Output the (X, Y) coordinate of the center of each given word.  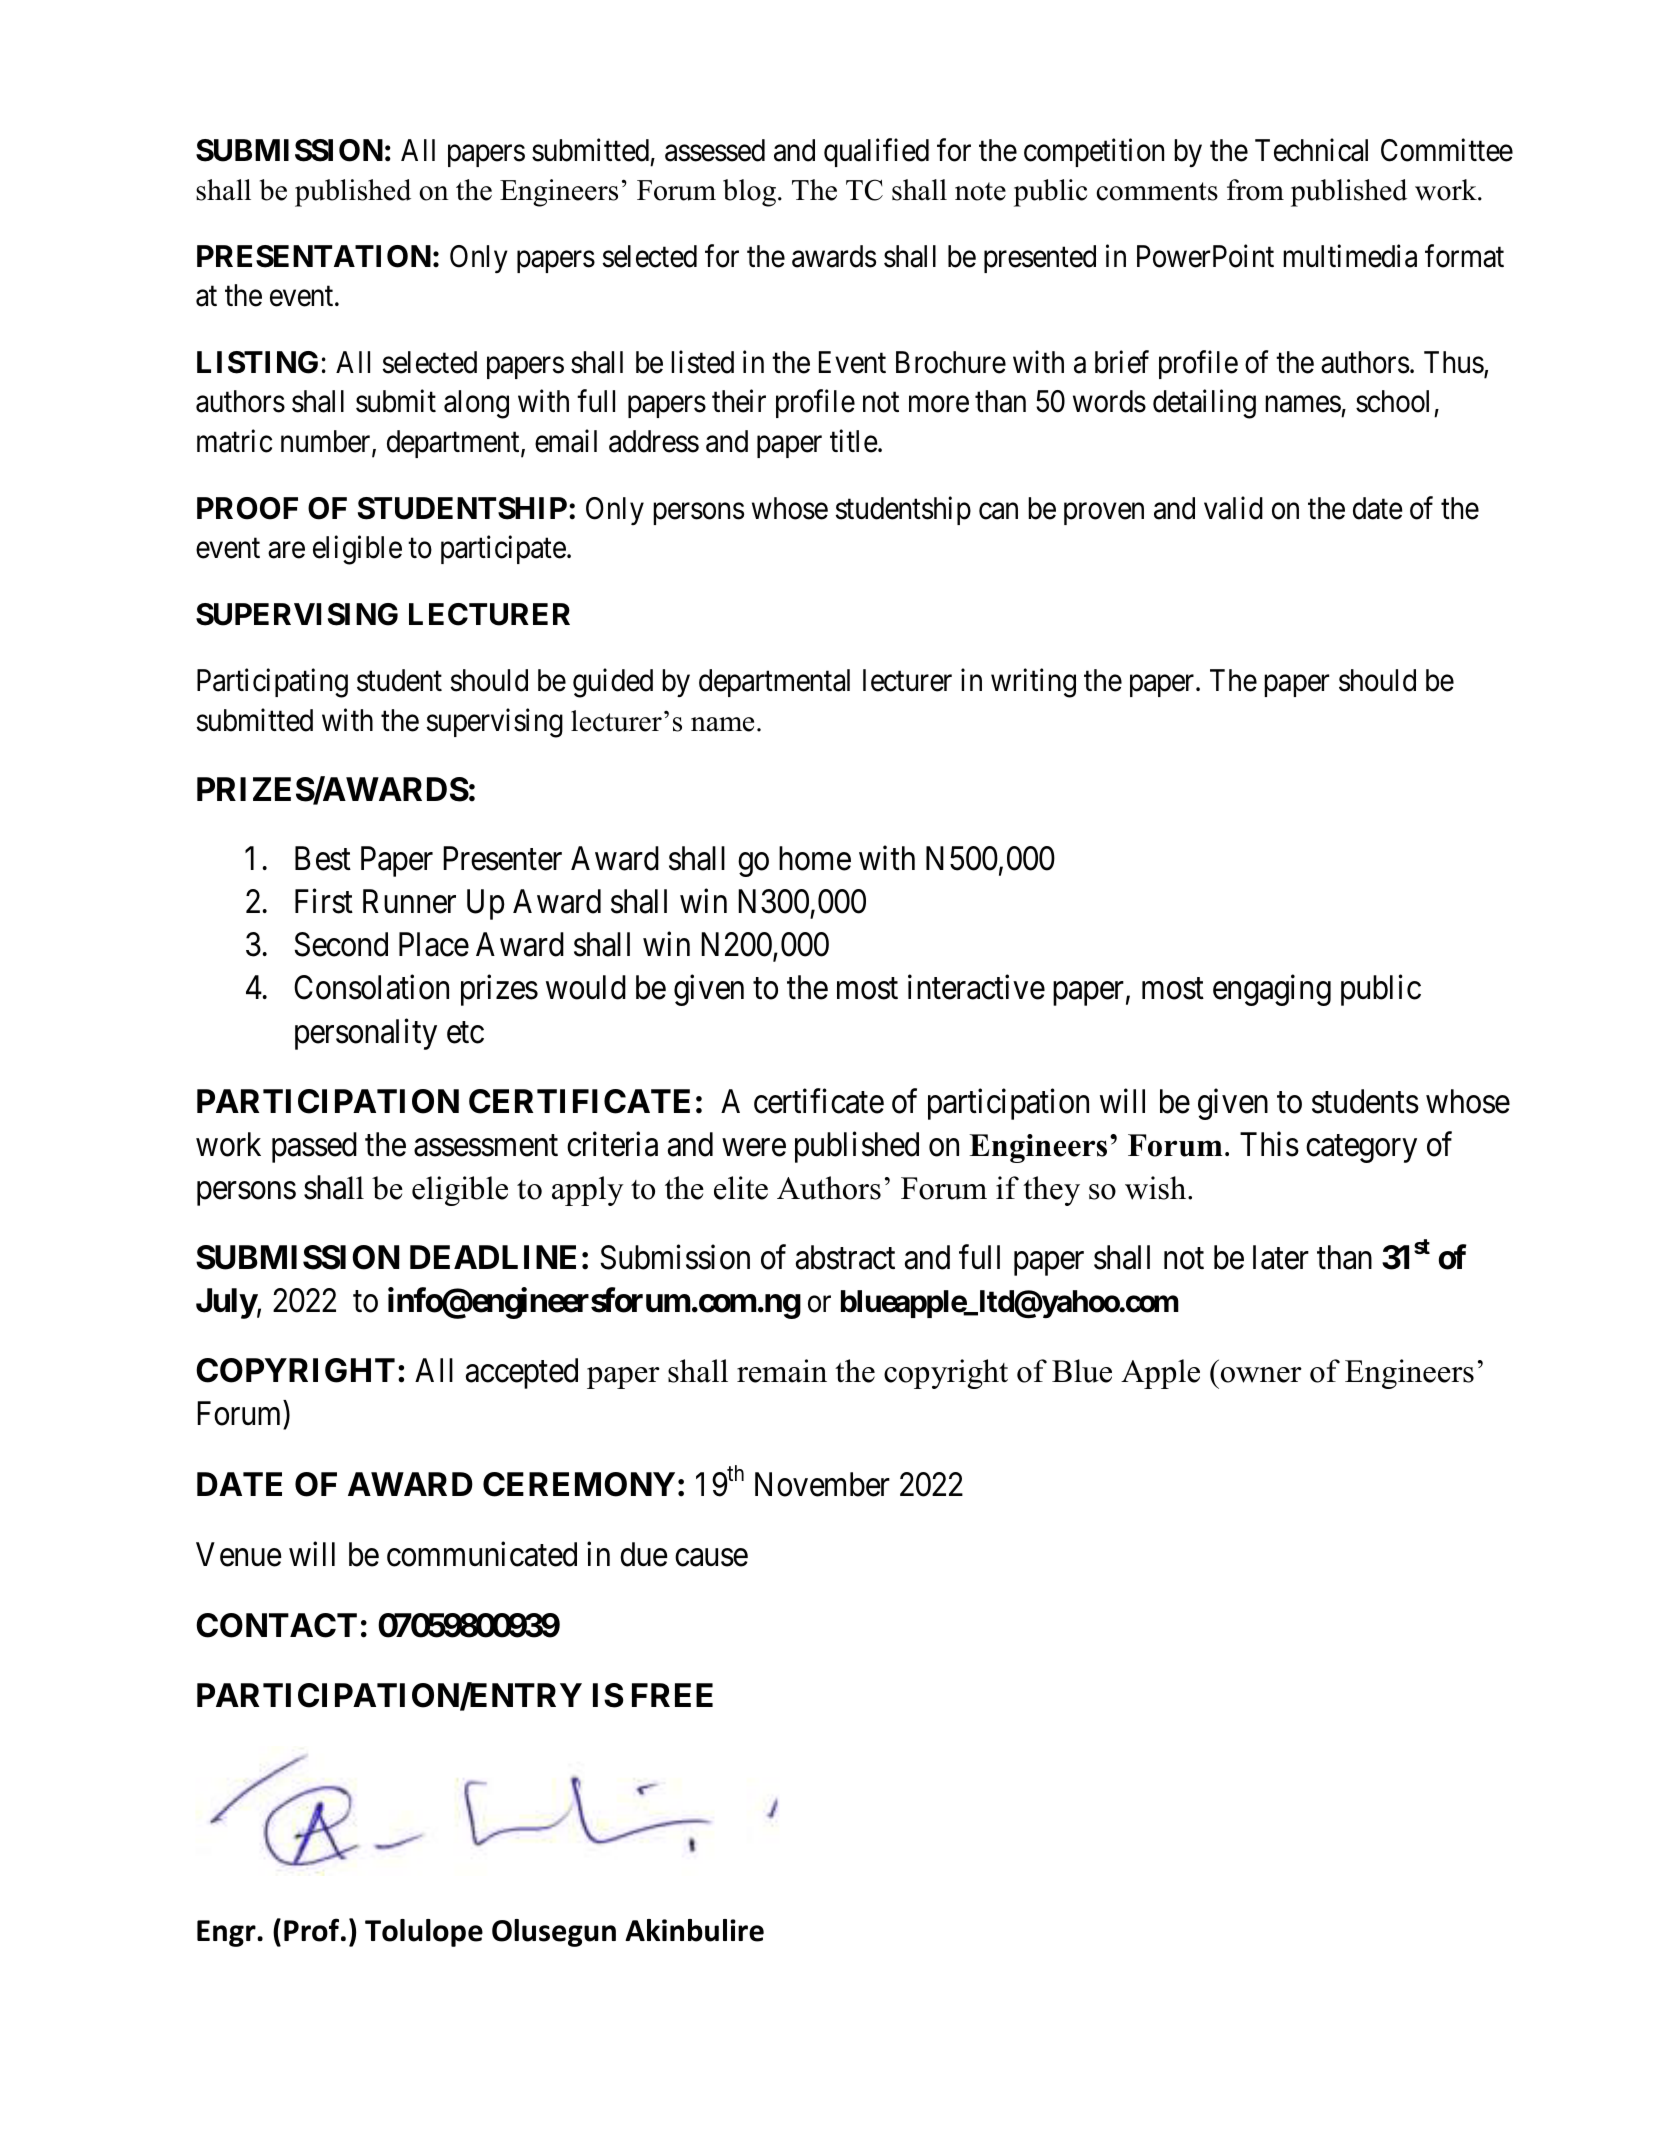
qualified (876, 153)
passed (314, 1147)
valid (1233, 508)
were (754, 1148)
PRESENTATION (314, 256)
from (1255, 190)
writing (1033, 683)
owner (1261, 1375)
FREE (672, 1695)
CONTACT (276, 1625)
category (1361, 1149)
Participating (272, 683)
